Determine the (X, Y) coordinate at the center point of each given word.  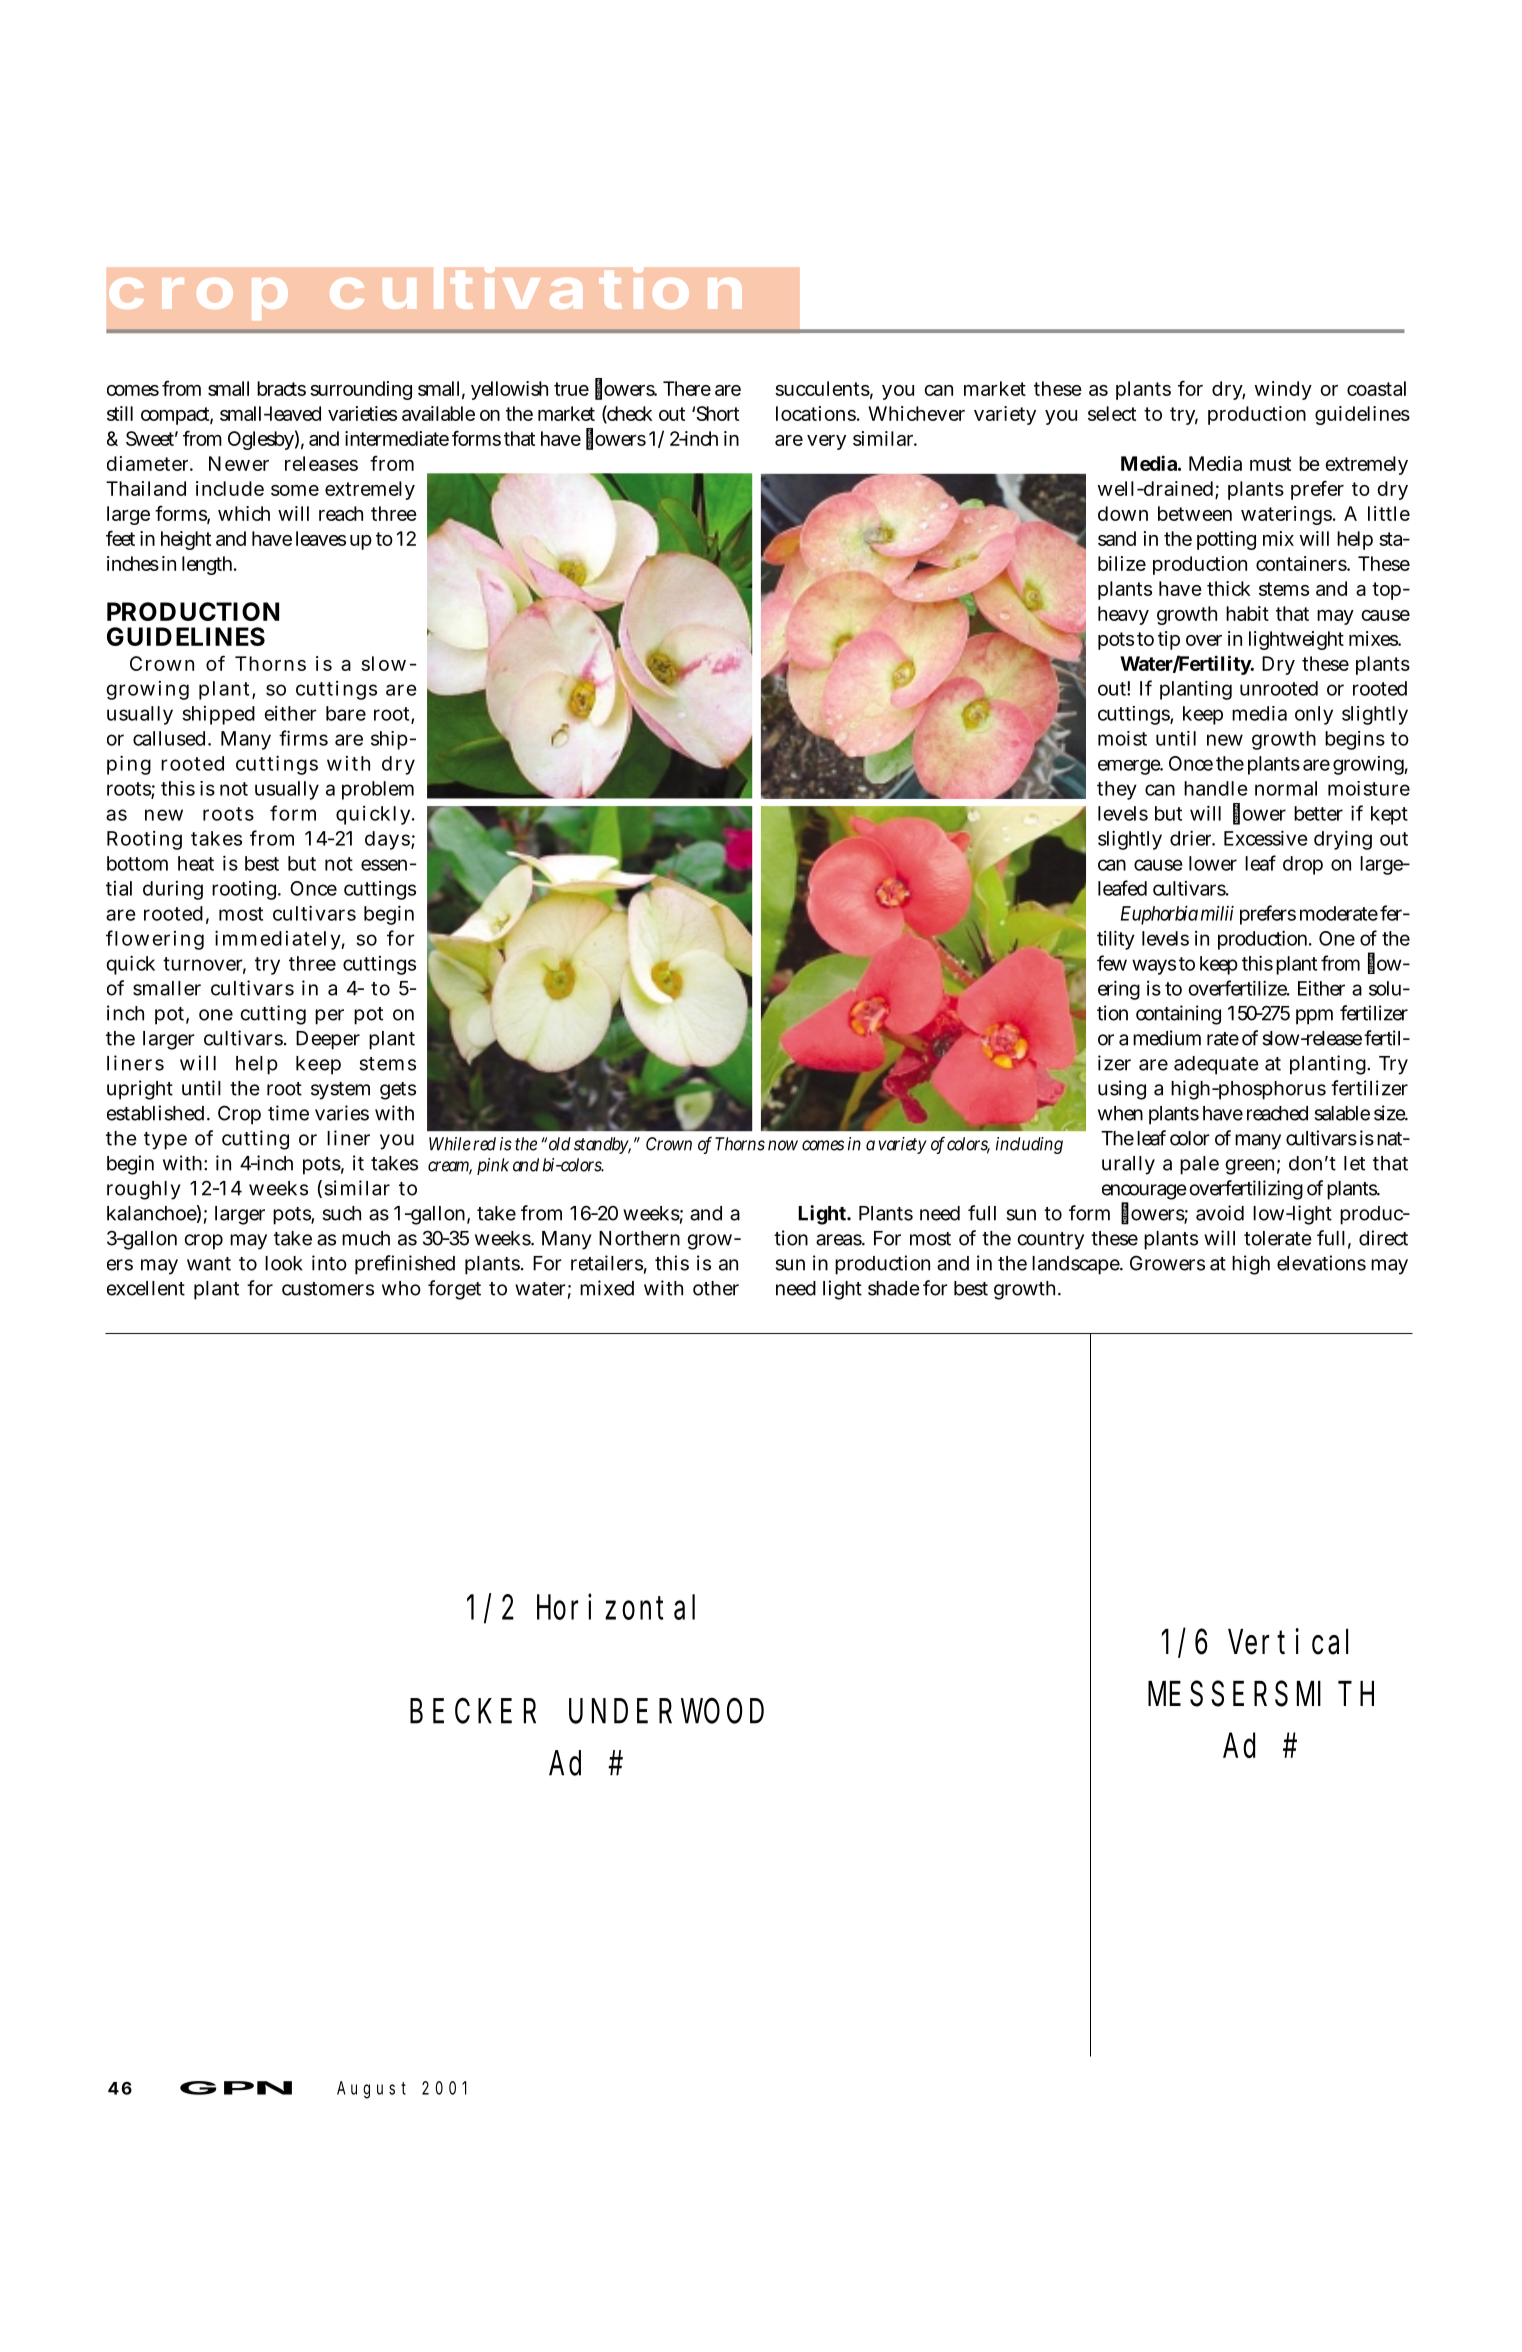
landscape (1077, 1265)
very (826, 442)
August (371, 2090)
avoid (1220, 1213)
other (716, 1288)
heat (196, 863)
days (388, 840)
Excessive (1266, 838)
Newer (239, 463)
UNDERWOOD (666, 1712)
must (1270, 464)
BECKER (473, 1712)
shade (894, 1288)
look (284, 1263)
